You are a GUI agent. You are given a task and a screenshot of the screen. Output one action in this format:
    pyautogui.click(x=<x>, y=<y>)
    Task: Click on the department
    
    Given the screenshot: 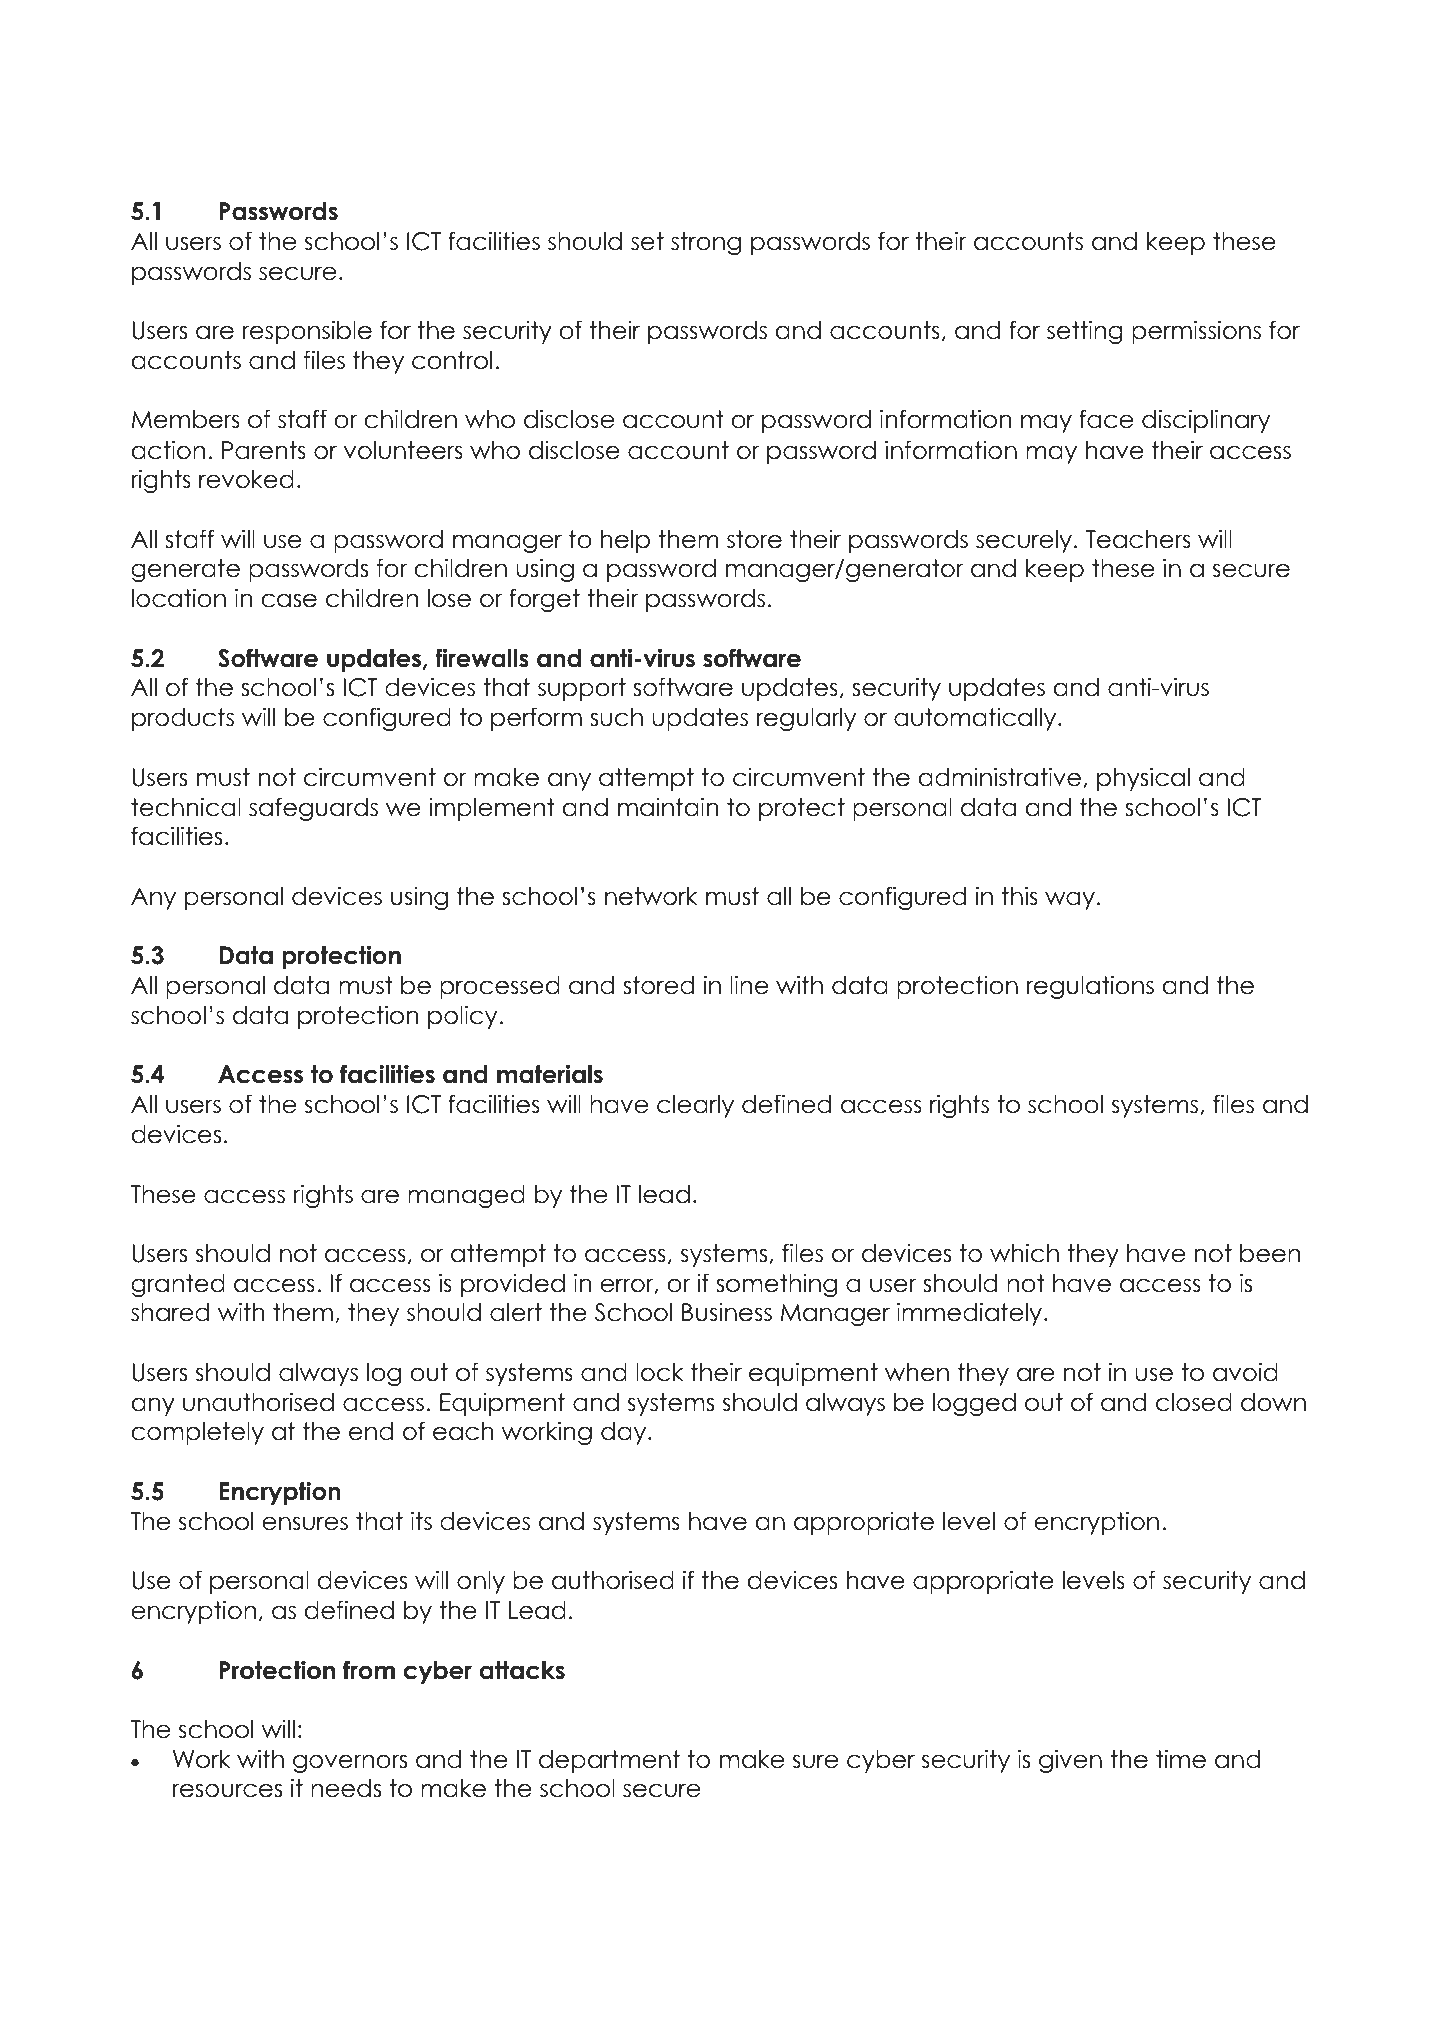 What is the action you would take?
    pyautogui.click(x=609, y=1761)
